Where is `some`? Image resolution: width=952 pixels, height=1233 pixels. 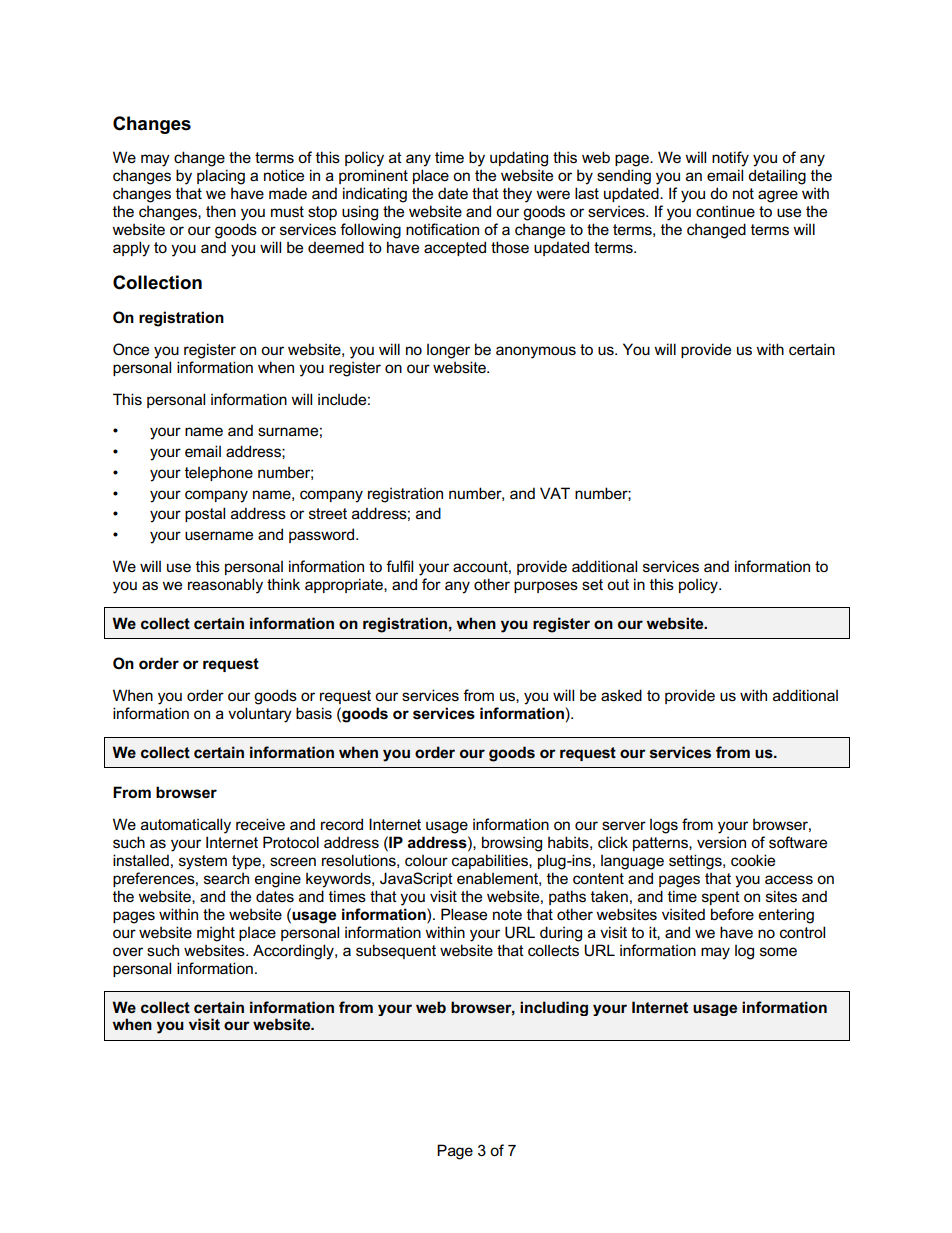
some is located at coordinates (778, 951).
